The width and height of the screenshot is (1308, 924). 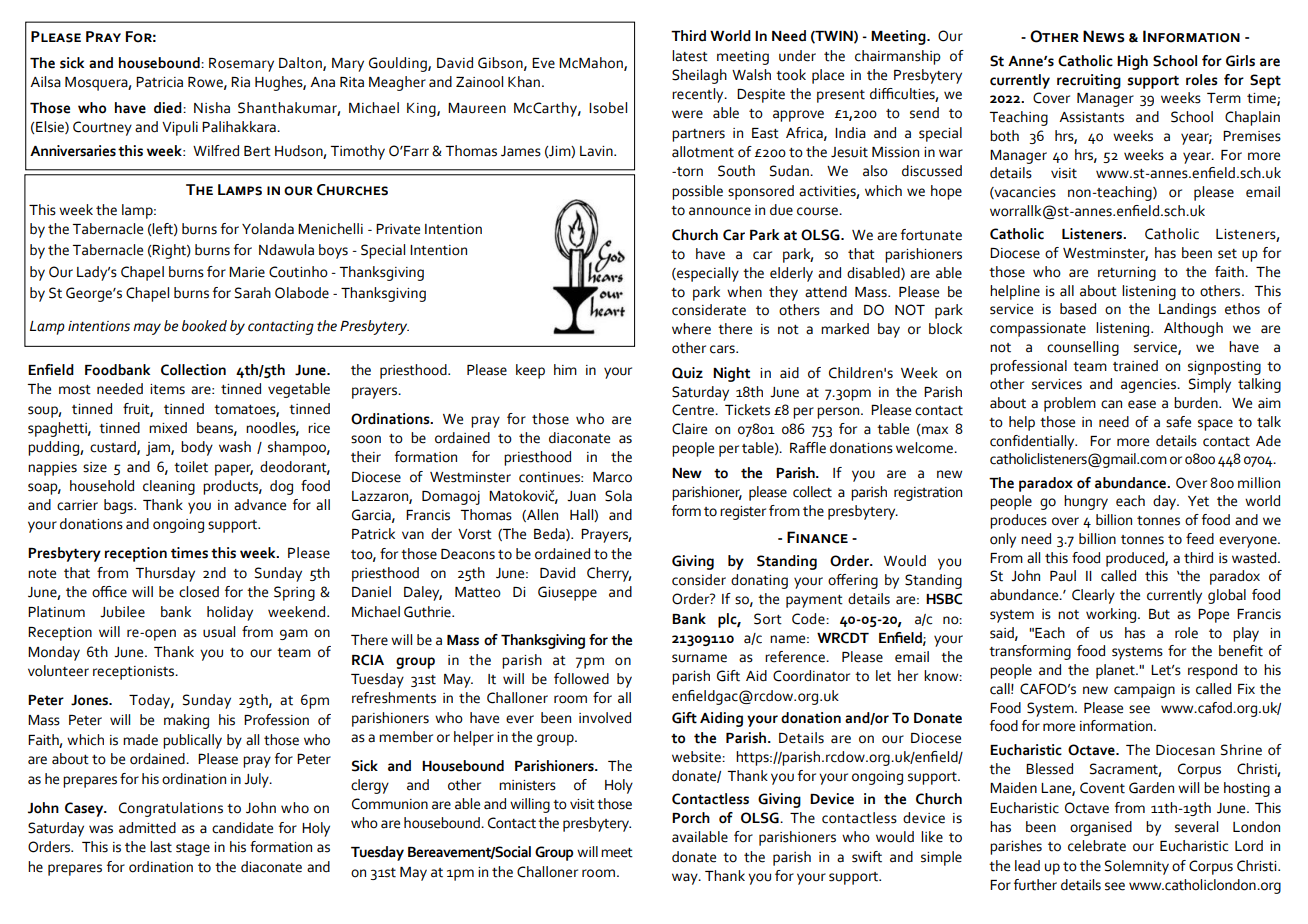 What do you see at coordinates (1033, 442) in the screenshot?
I see `confidentially` at bounding box center [1033, 442].
